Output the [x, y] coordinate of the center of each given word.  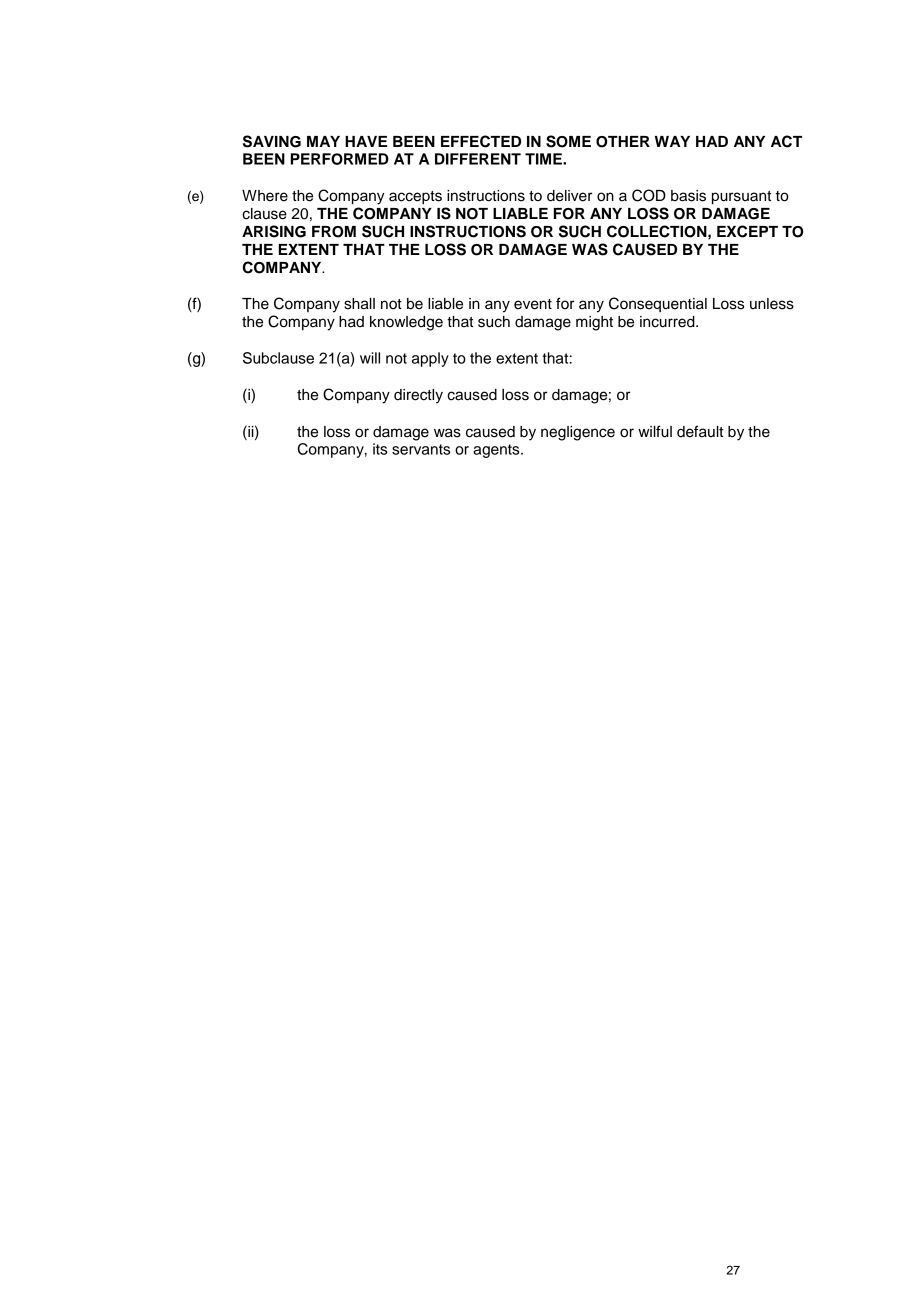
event [533, 304]
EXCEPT [747, 231]
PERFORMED [340, 159]
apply [430, 359]
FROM [334, 232]
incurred [668, 322]
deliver [569, 196]
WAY [672, 141]
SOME [568, 141]
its [380, 449]
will [370, 358]
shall [359, 304]
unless [772, 304]
